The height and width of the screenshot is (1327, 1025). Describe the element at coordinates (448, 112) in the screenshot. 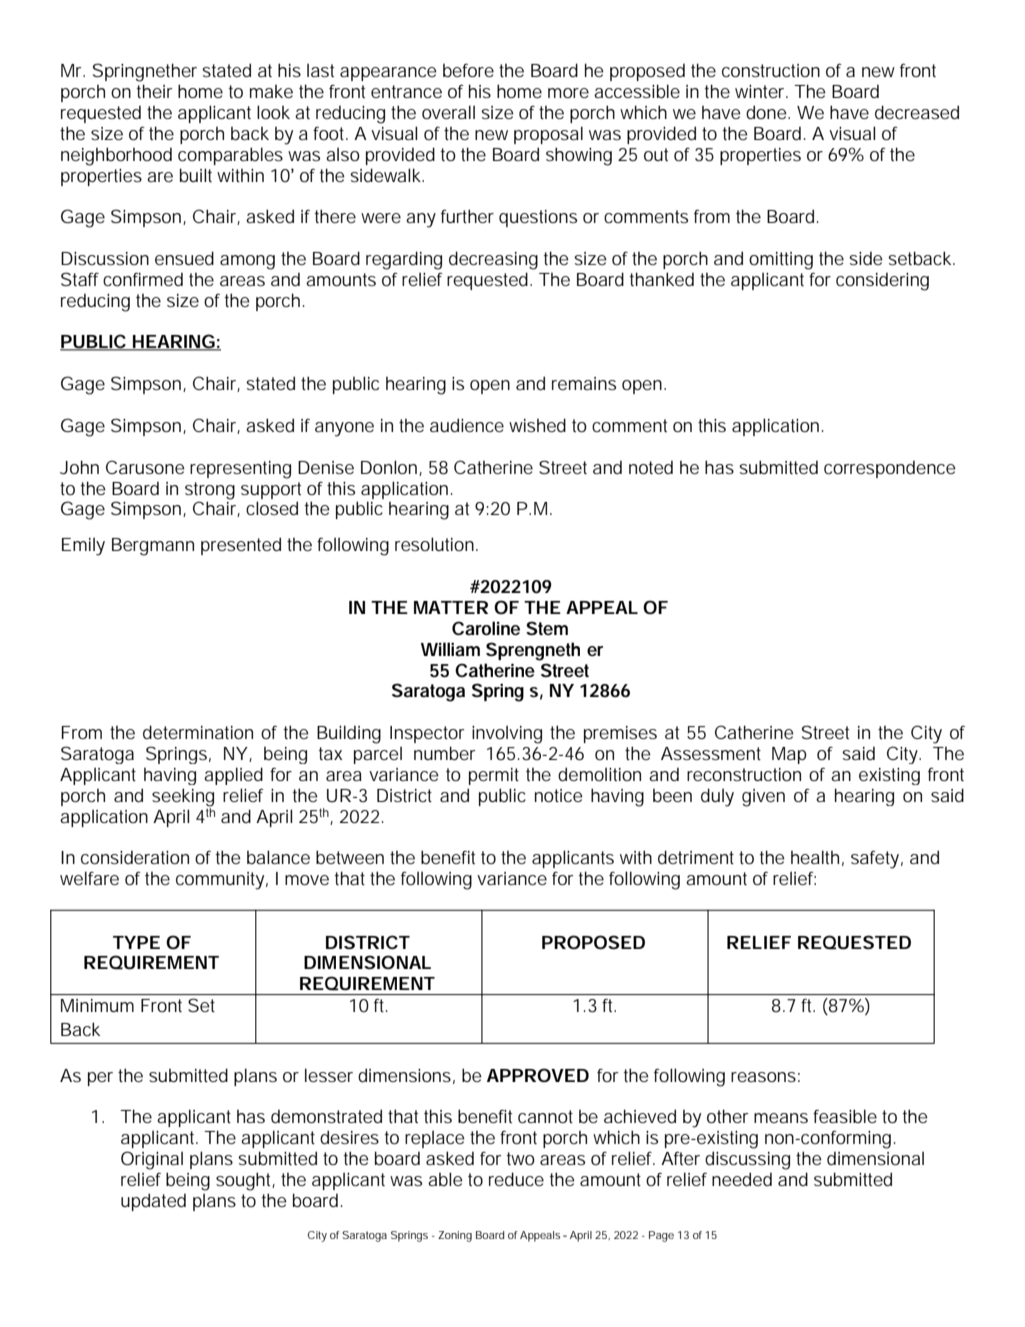

I see `overall` at that location.
